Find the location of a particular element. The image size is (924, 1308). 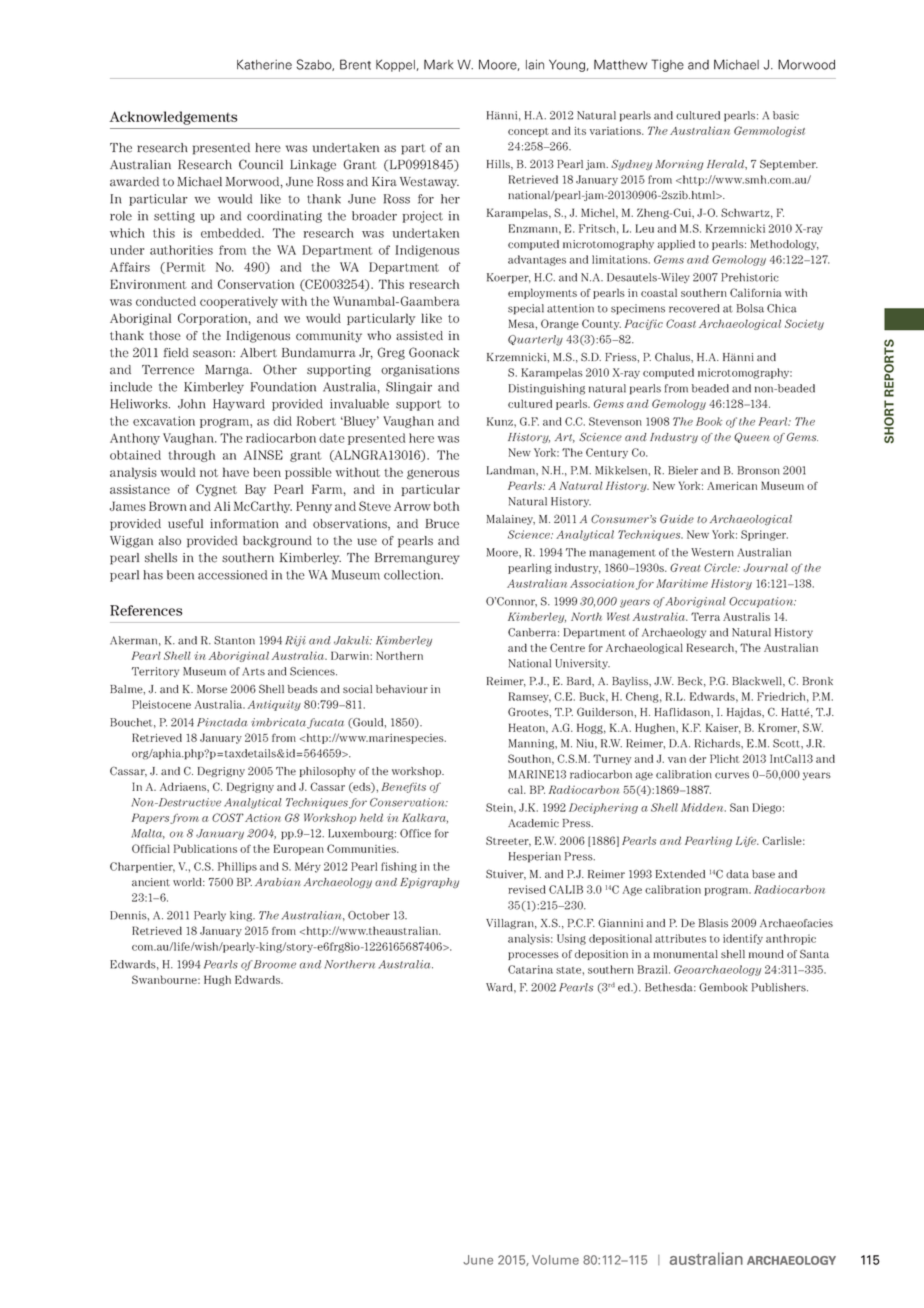

Publications is located at coordinates (205, 848).
